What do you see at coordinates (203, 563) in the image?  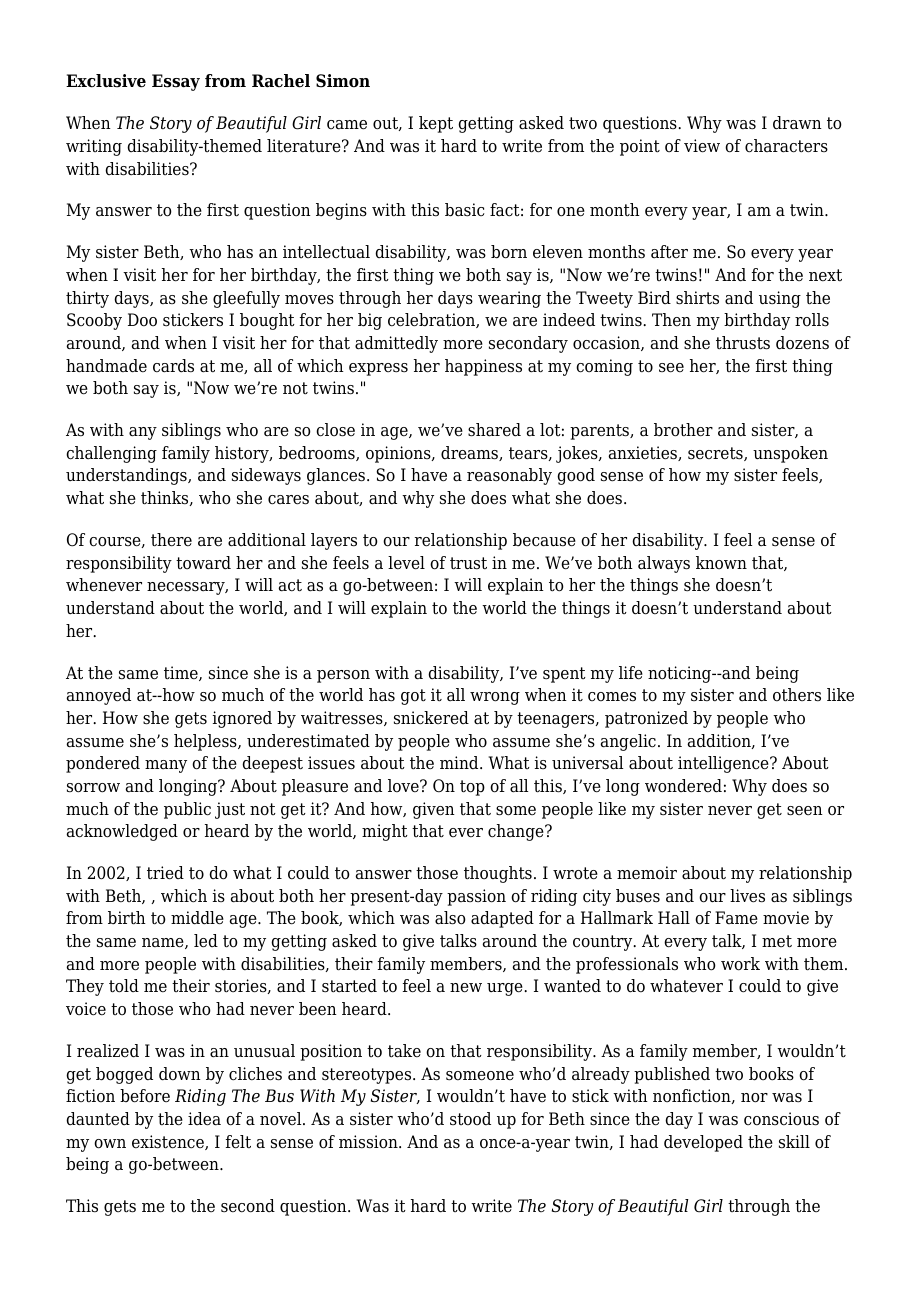 I see `toward` at bounding box center [203, 563].
